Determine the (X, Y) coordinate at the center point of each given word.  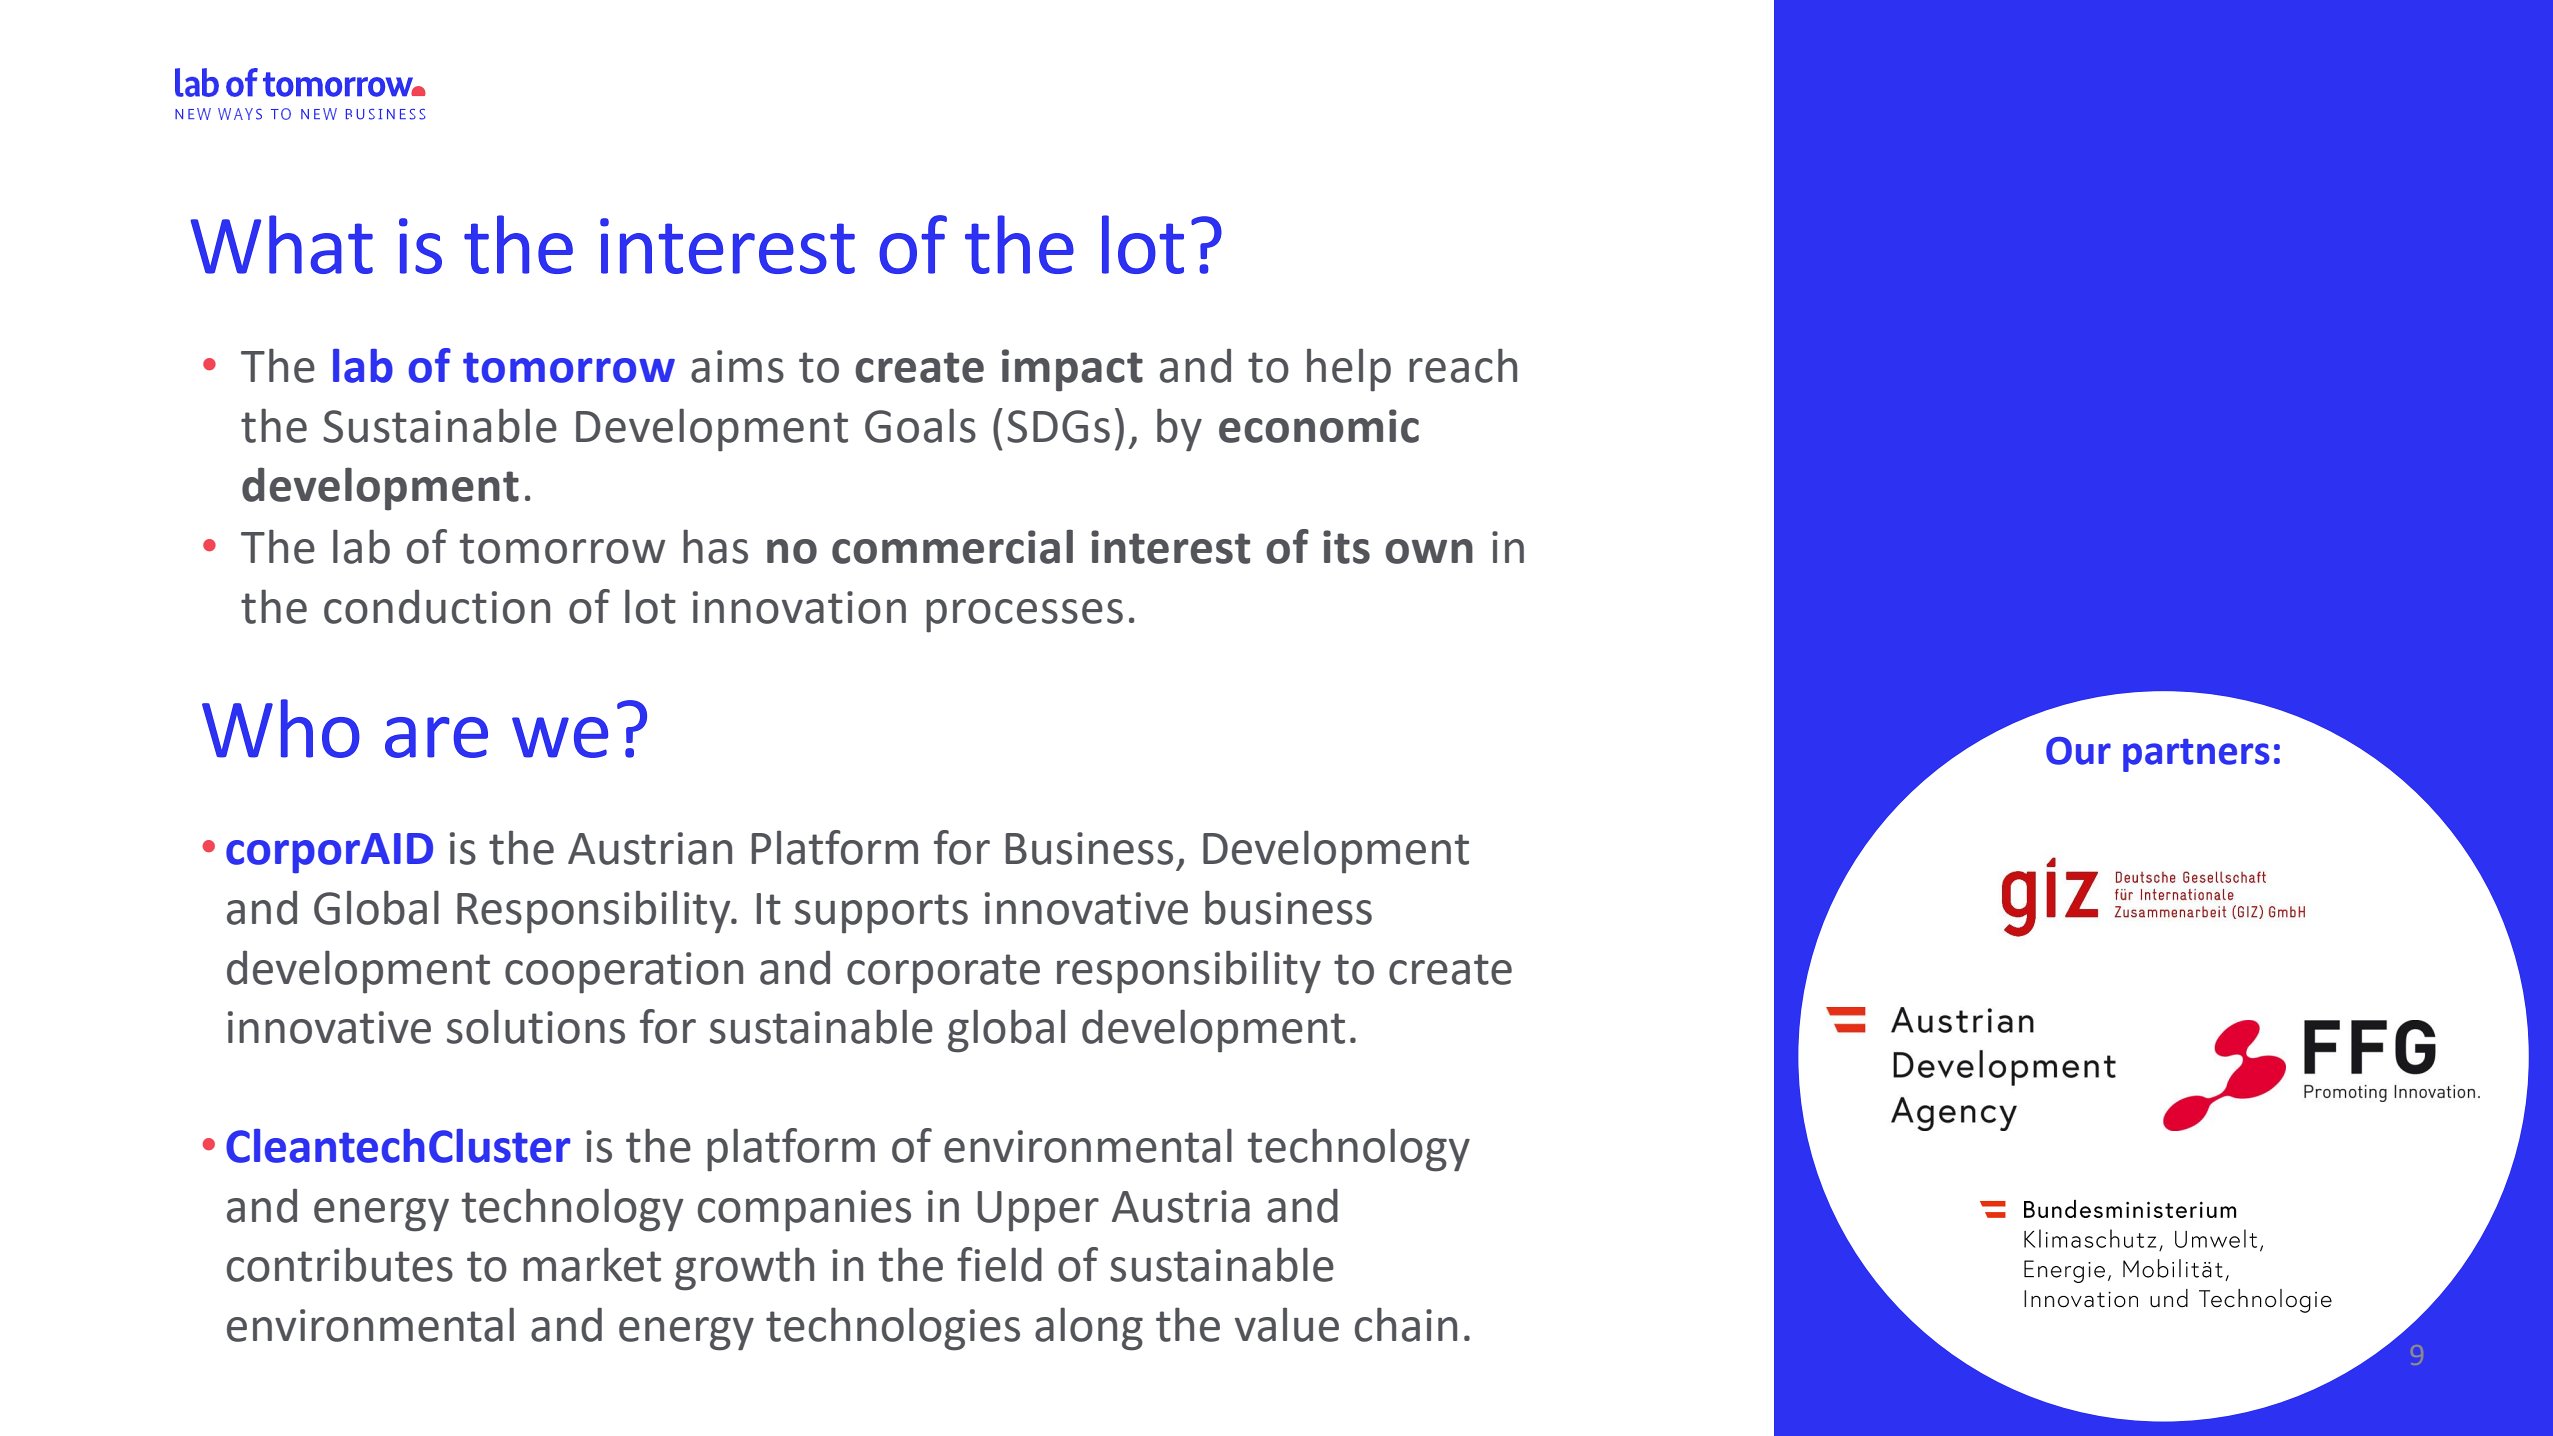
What (281, 244)
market (592, 1264)
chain (1406, 1324)
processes (1024, 616)
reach (1463, 365)
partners (2196, 755)
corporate (943, 974)
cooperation (624, 973)
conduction (437, 606)
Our (2078, 751)
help (1349, 370)
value (1287, 1324)
